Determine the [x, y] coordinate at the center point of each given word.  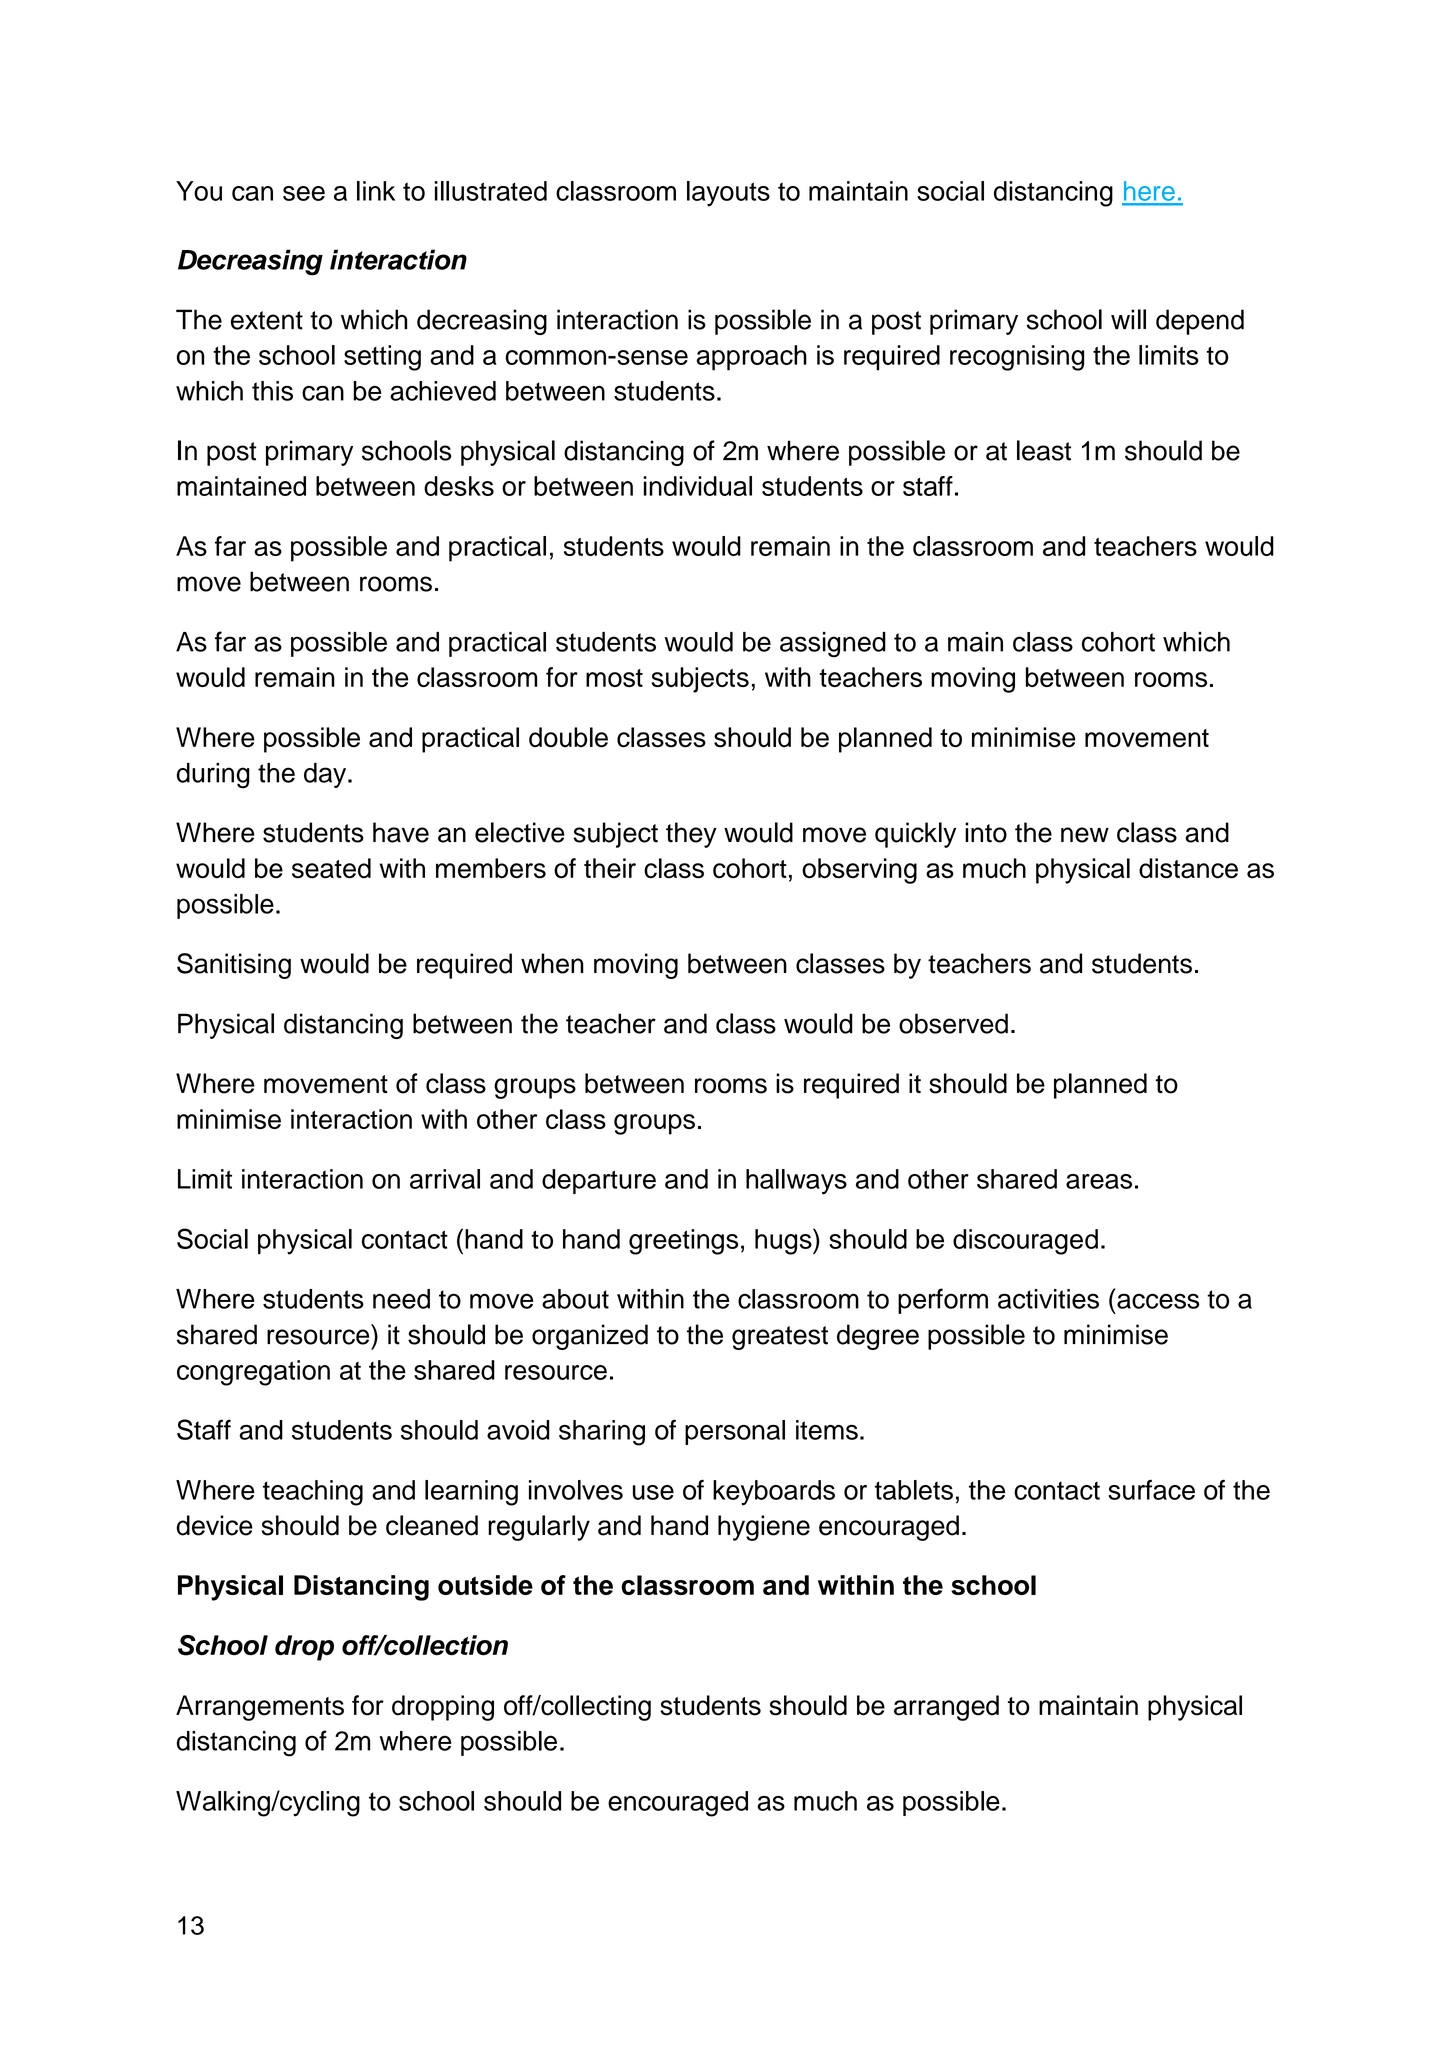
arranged [946, 1708]
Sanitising [234, 966]
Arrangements [260, 1708]
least [1044, 450]
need [401, 1299]
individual [698, 486]
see [304, 193]
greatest [780, 1338]
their [610, 868]
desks [459, 486]
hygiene [764, 1528]
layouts [728, 194]
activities [1048, 1299]
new [1085, 835]
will [1128, 319]
